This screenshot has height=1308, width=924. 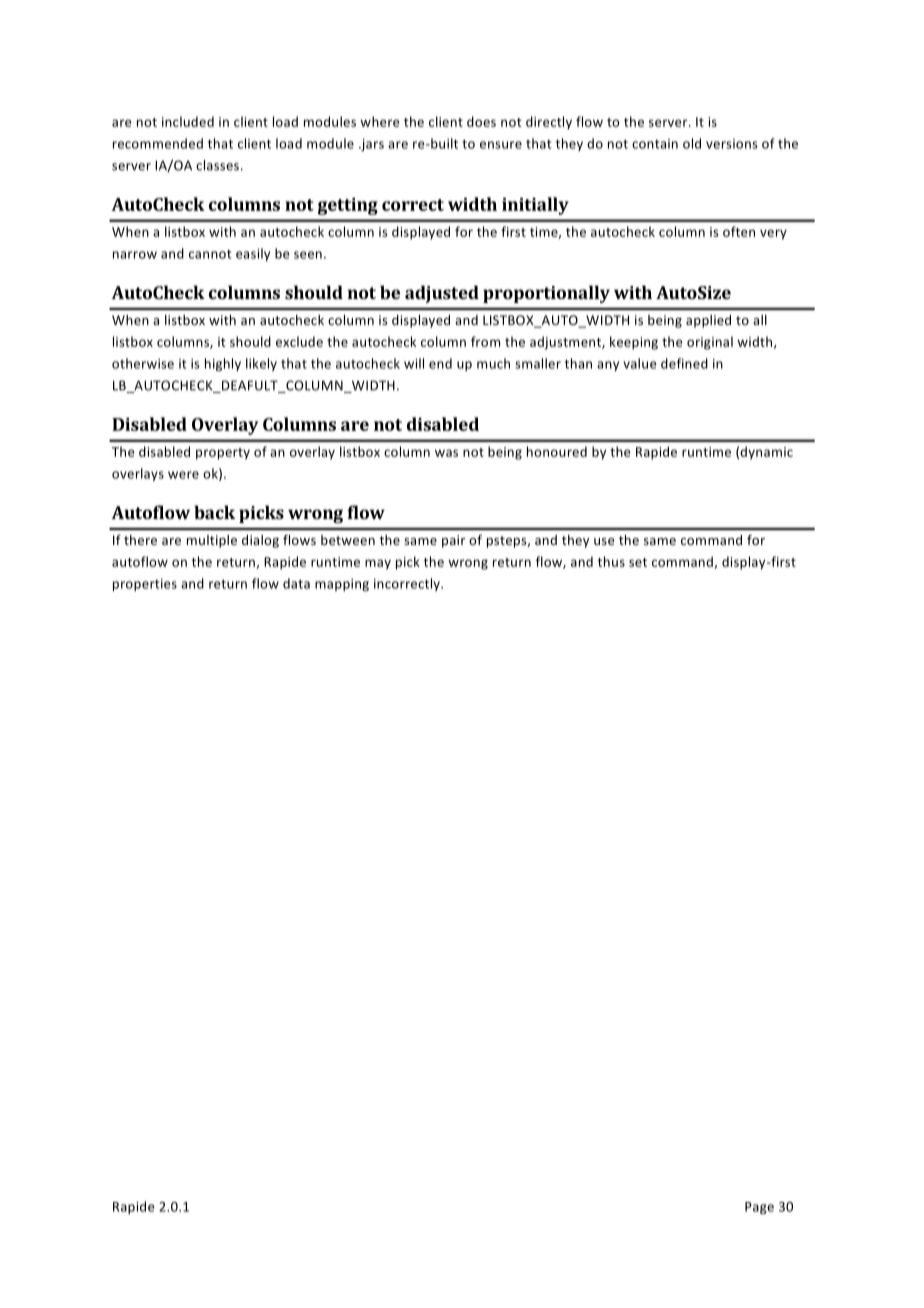 I want to click on old, so click(x=692, y=143).
